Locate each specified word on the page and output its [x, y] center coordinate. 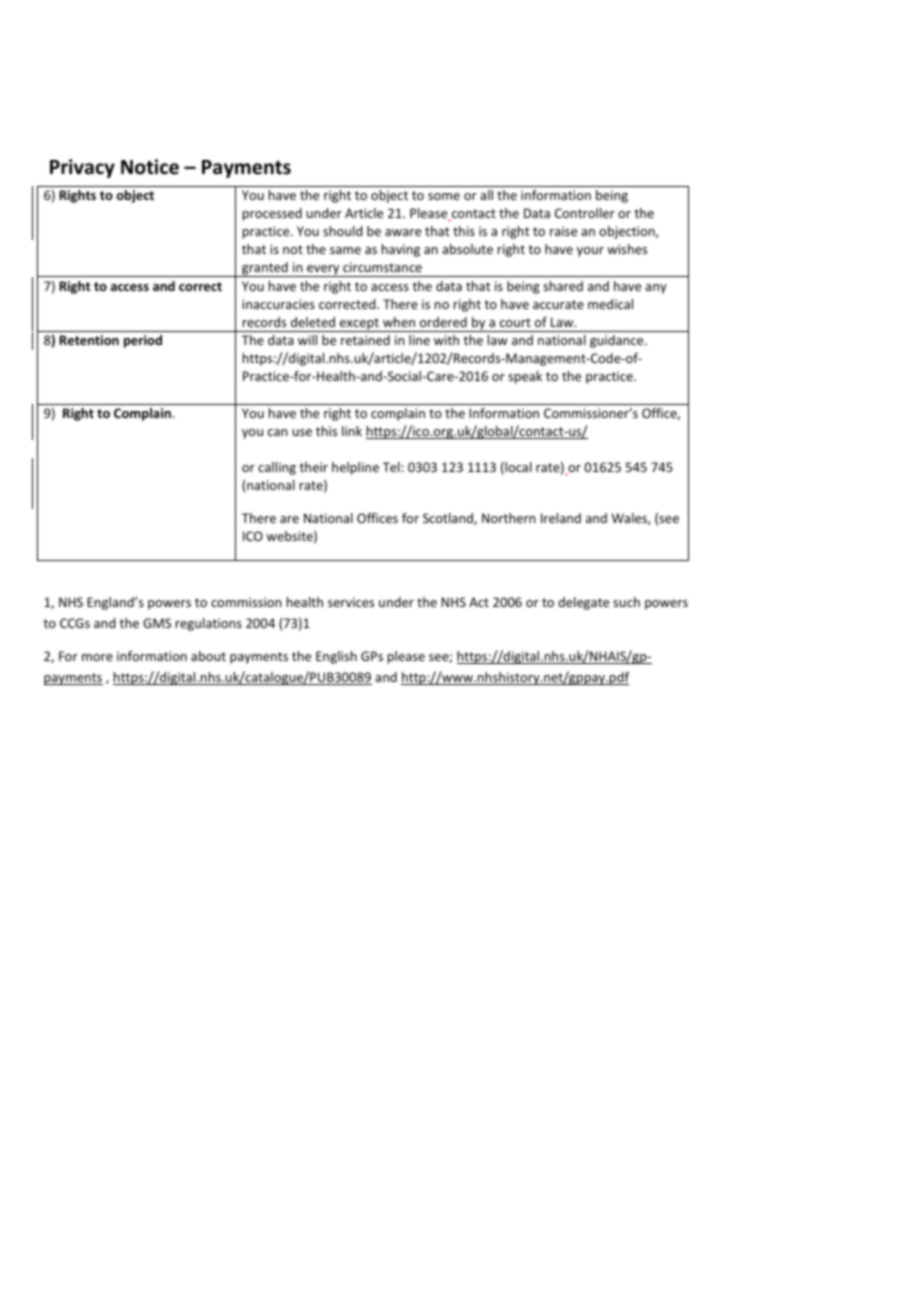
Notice [150, 167]
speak [525, 377]
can [277, 432]
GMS [157, 623]
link [352, 431]
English [336, 657]
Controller [585, 213]
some [444, 196]
